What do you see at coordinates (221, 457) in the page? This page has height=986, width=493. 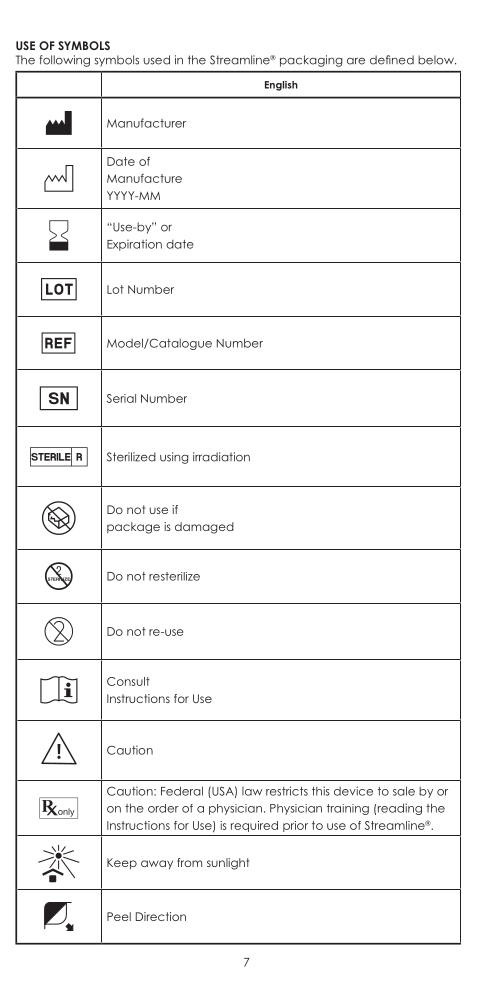 I see `irradiation` at bounding box center [221, 457].
